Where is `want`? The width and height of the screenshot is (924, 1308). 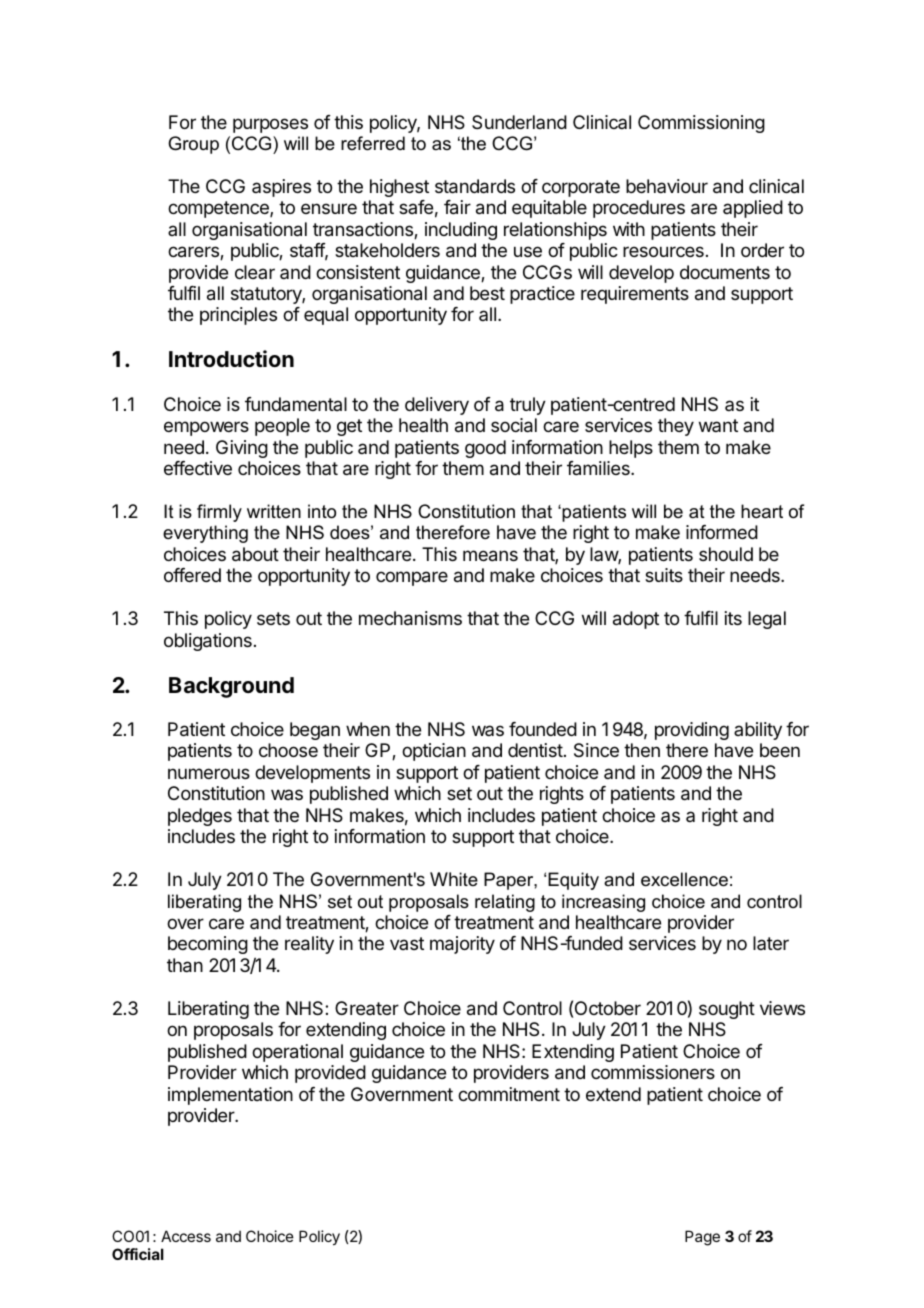
want is located at coordinates (718, 425).
